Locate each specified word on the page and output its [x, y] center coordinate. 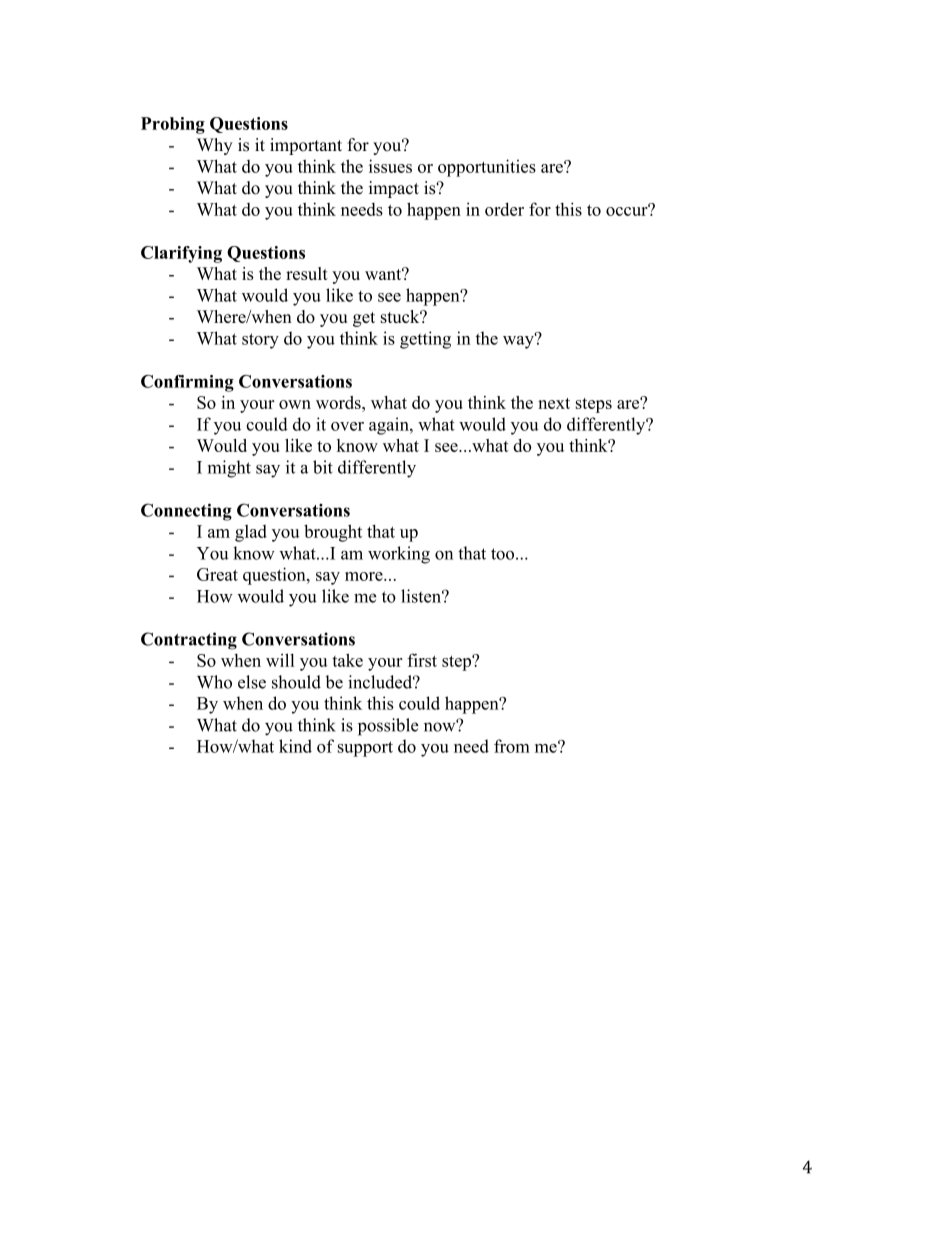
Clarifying [181, 254]
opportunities [487, 168]
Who [214, 682]
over [347, 426]
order [504, 209]
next [554, 403]
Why [215, 146]
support [365, 749]
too [504, 554]
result [307, 273]
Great [217, 574]
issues [390, 166]
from [511, 746]
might [229, 469]
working [399, 555]
